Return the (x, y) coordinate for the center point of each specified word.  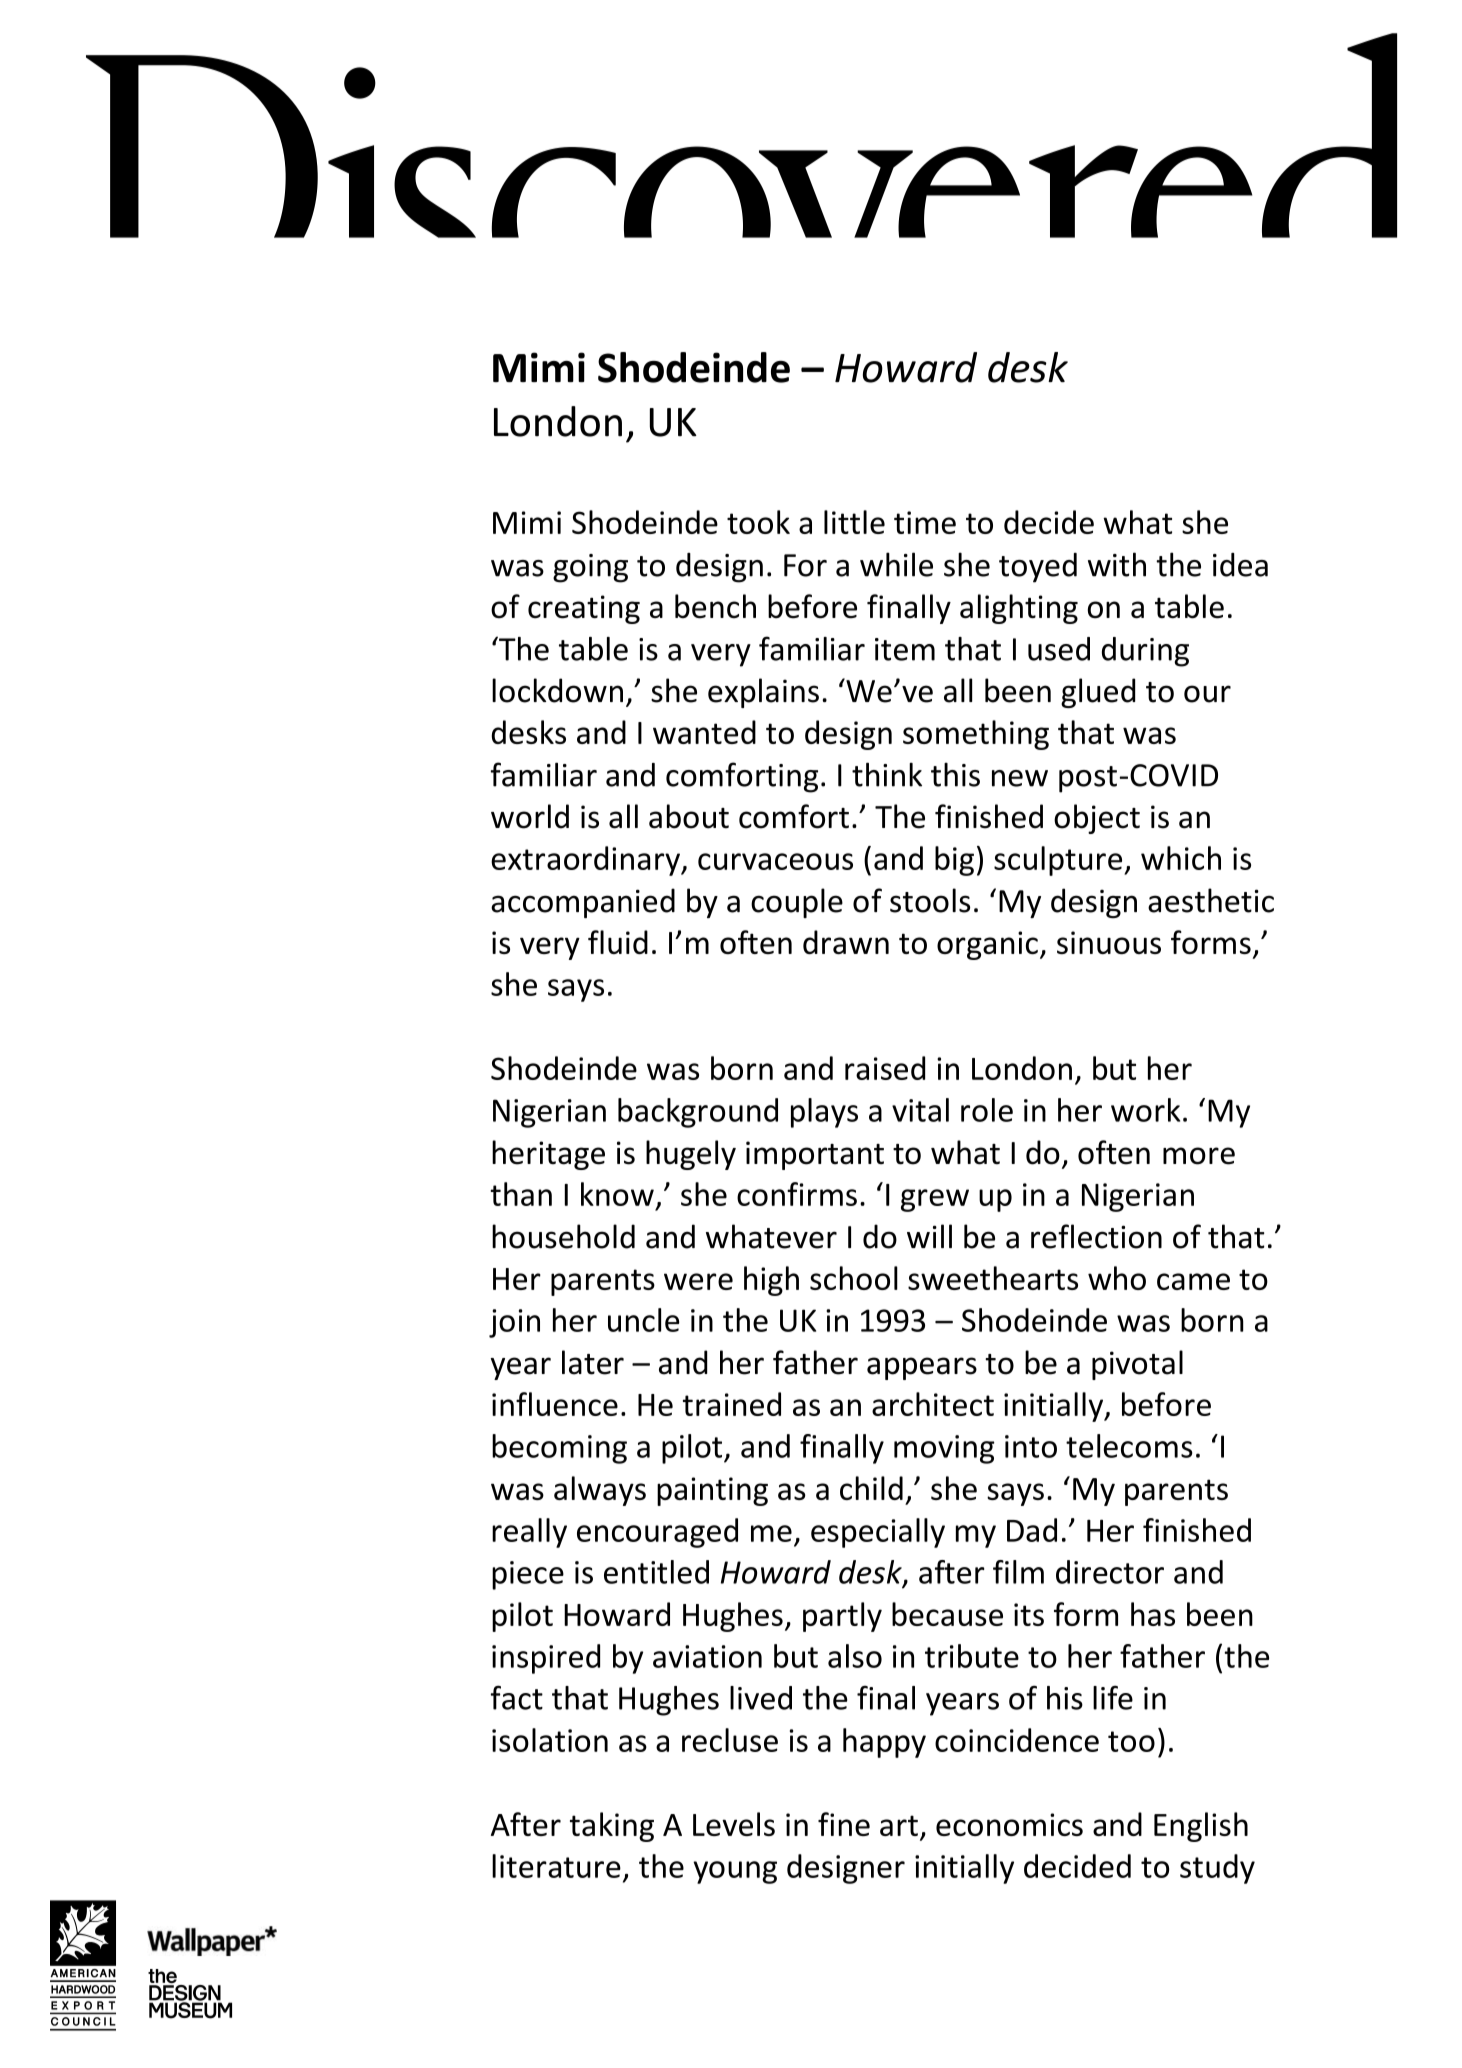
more (1199, 1156)
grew (935, 1200)
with (1117, 564)
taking (612, 1827)
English (1201, 1827)
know (617, 1194)
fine (844, 1824)
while (896, 564)
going (590, 568)
